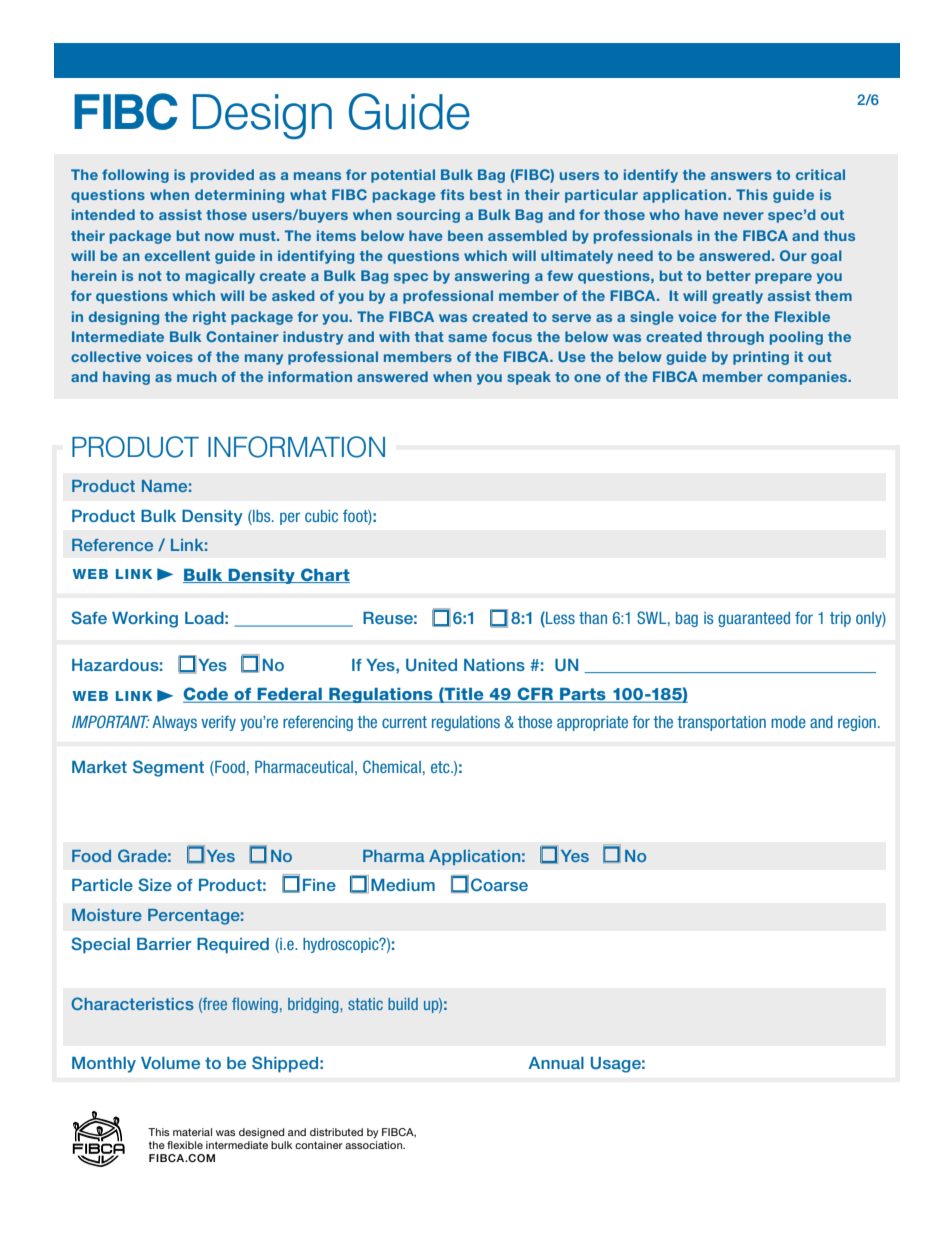  Describe the element at coordinates (788, 722) in the screenshot. I see `mode` at that location.
